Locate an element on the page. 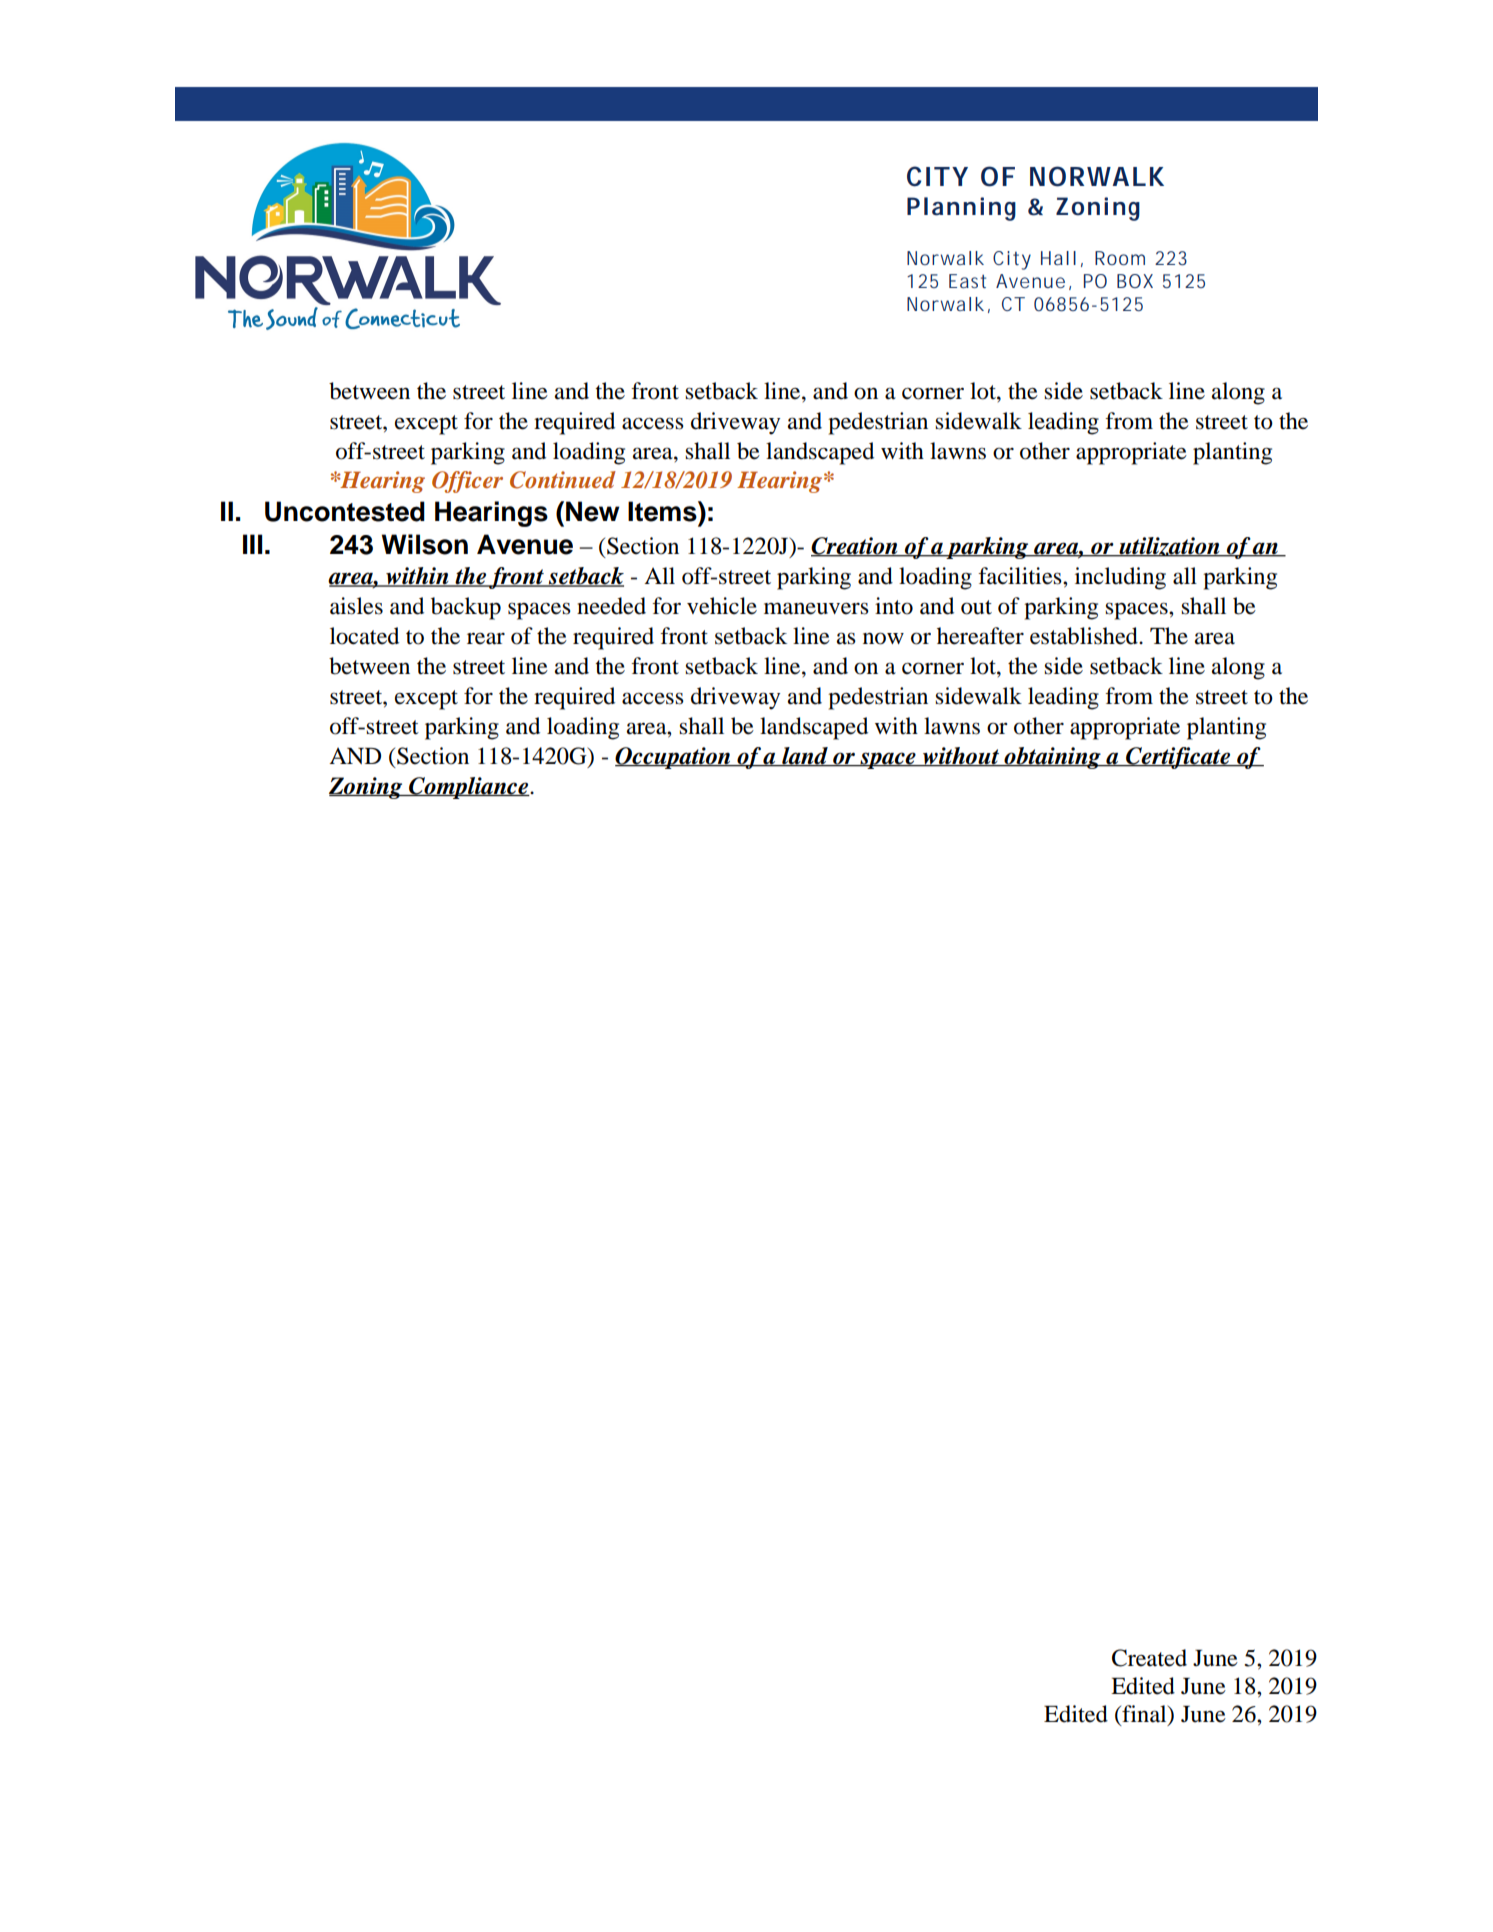 The height and width of the page is (1932, 1493). obtaining is located at coordinates (1052, 758).
